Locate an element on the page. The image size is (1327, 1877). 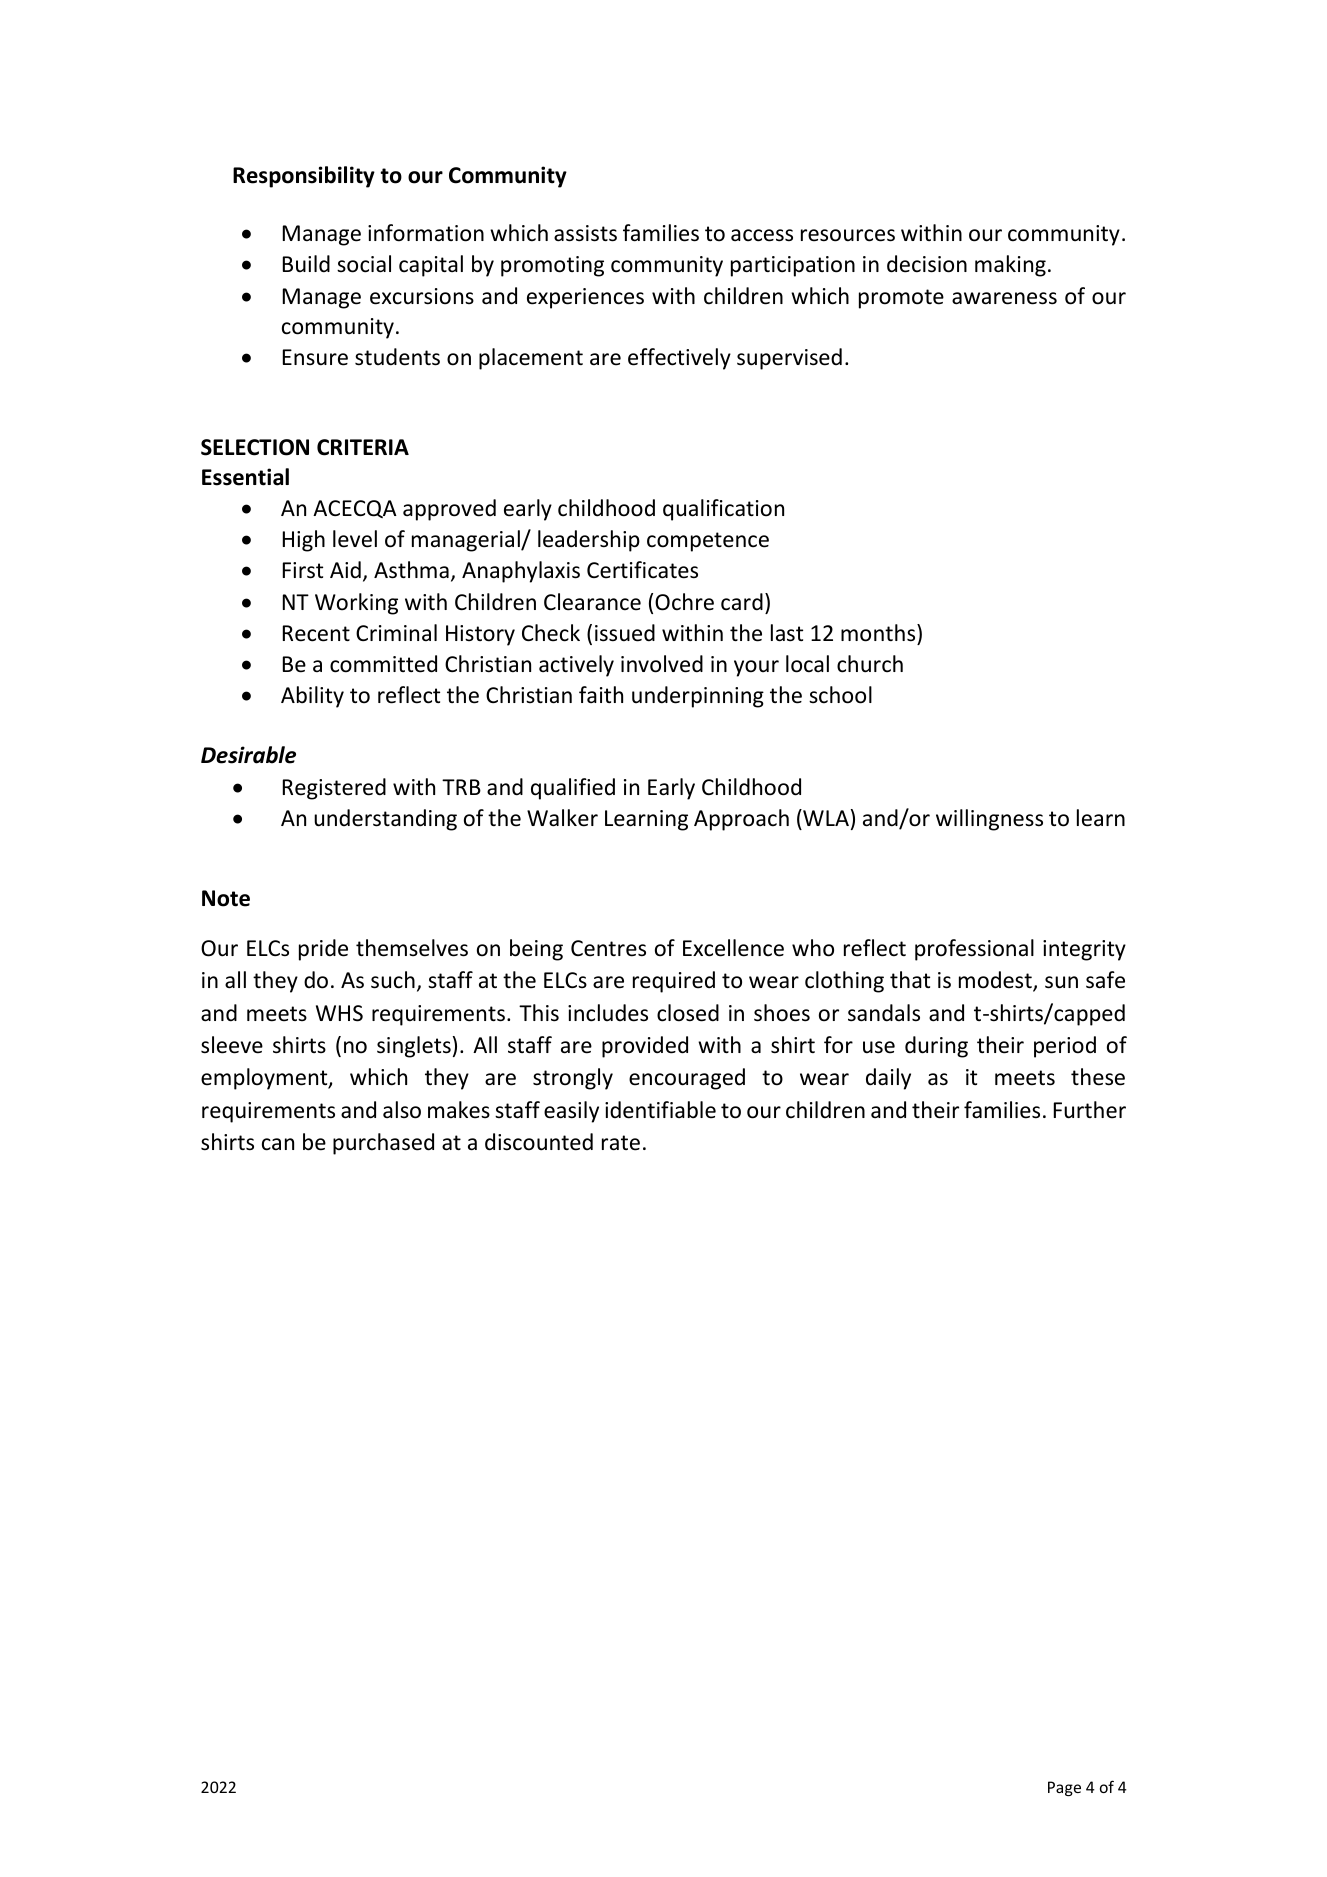
Build is located at coordinates (306, 264).
